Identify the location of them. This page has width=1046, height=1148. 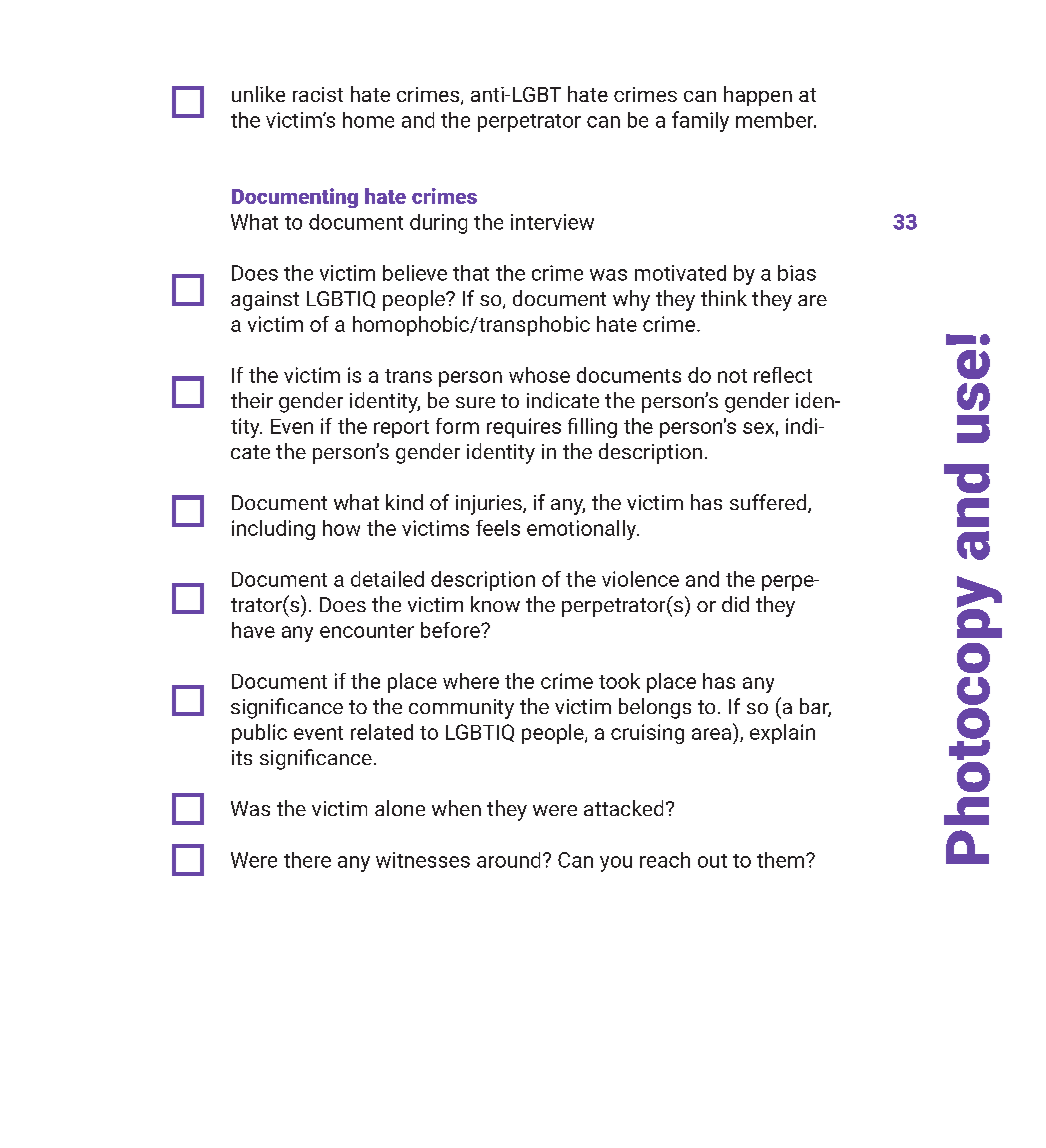
(780, 860).
